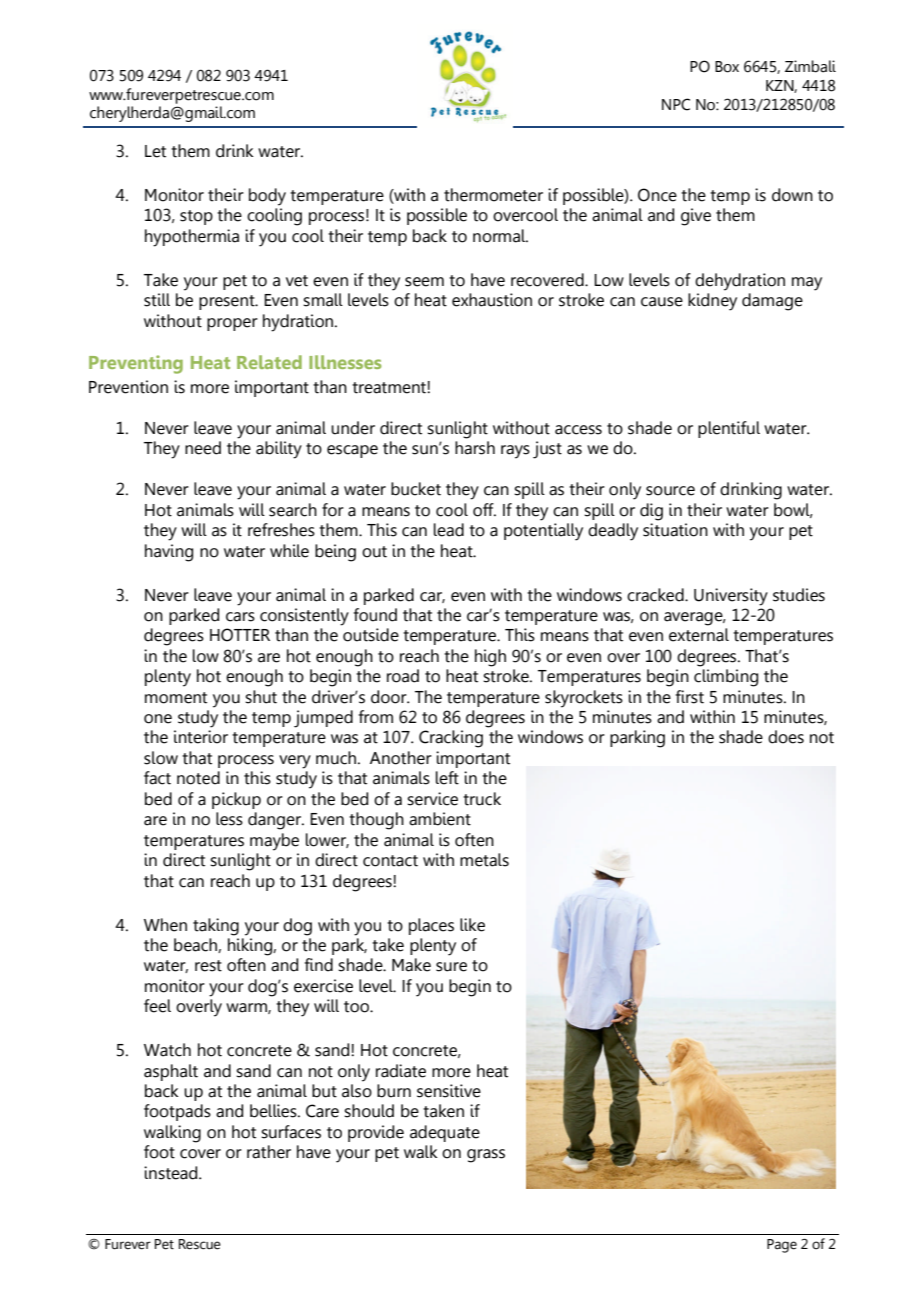 The width and height of the screenshot is (924, 1308). Describe the element at coordinates (449, 530) in the screenshot. I see `lead` at that location.
